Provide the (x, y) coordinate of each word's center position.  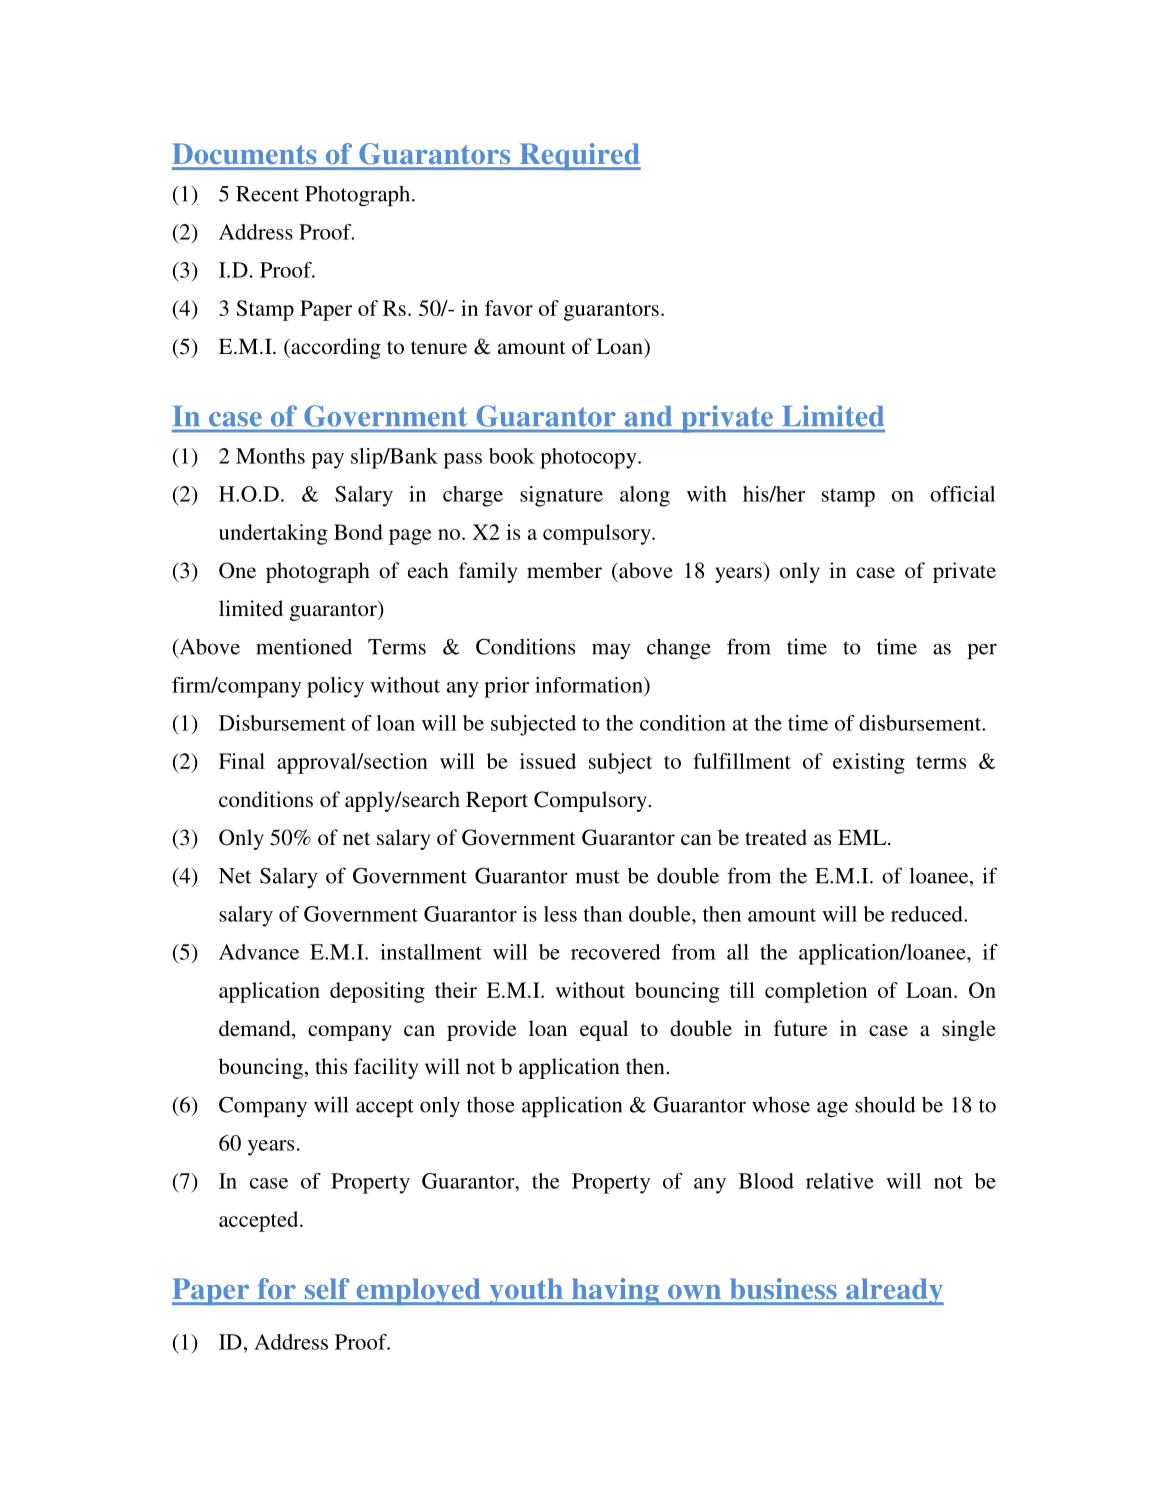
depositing (377, 992)
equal (604, 1030)
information (590, 685)
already (894, 1291)
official (962, 494)
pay (328, 461)
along (645, 496)
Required (579, 156)
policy (335, 687)
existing (869, 763)
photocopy (589, 458)
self (327, 1288)
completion (816, 992)
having (615, 1291)
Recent (267, 194)
